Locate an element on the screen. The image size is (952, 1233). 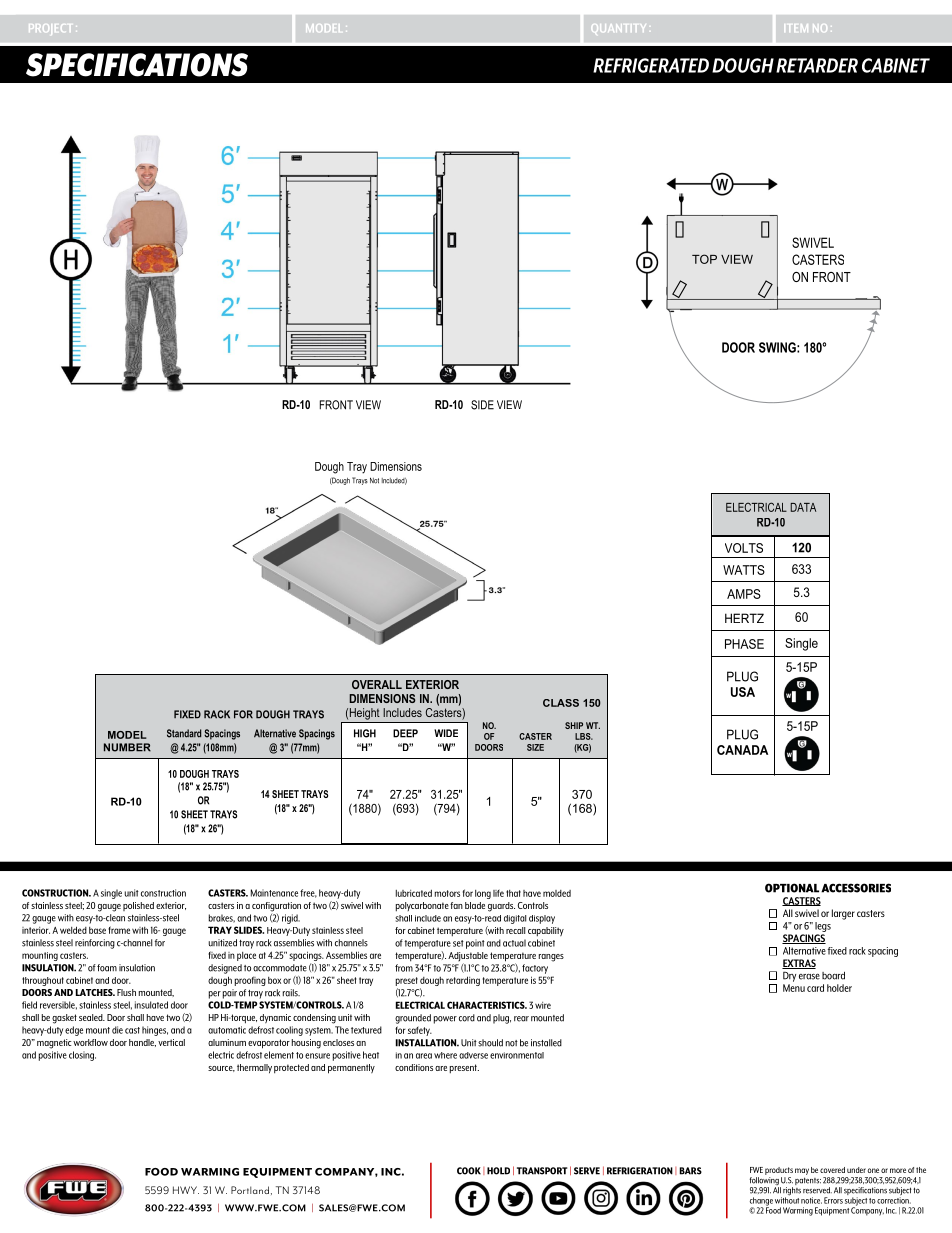
HWY is located at coordinates (186, 1190).
